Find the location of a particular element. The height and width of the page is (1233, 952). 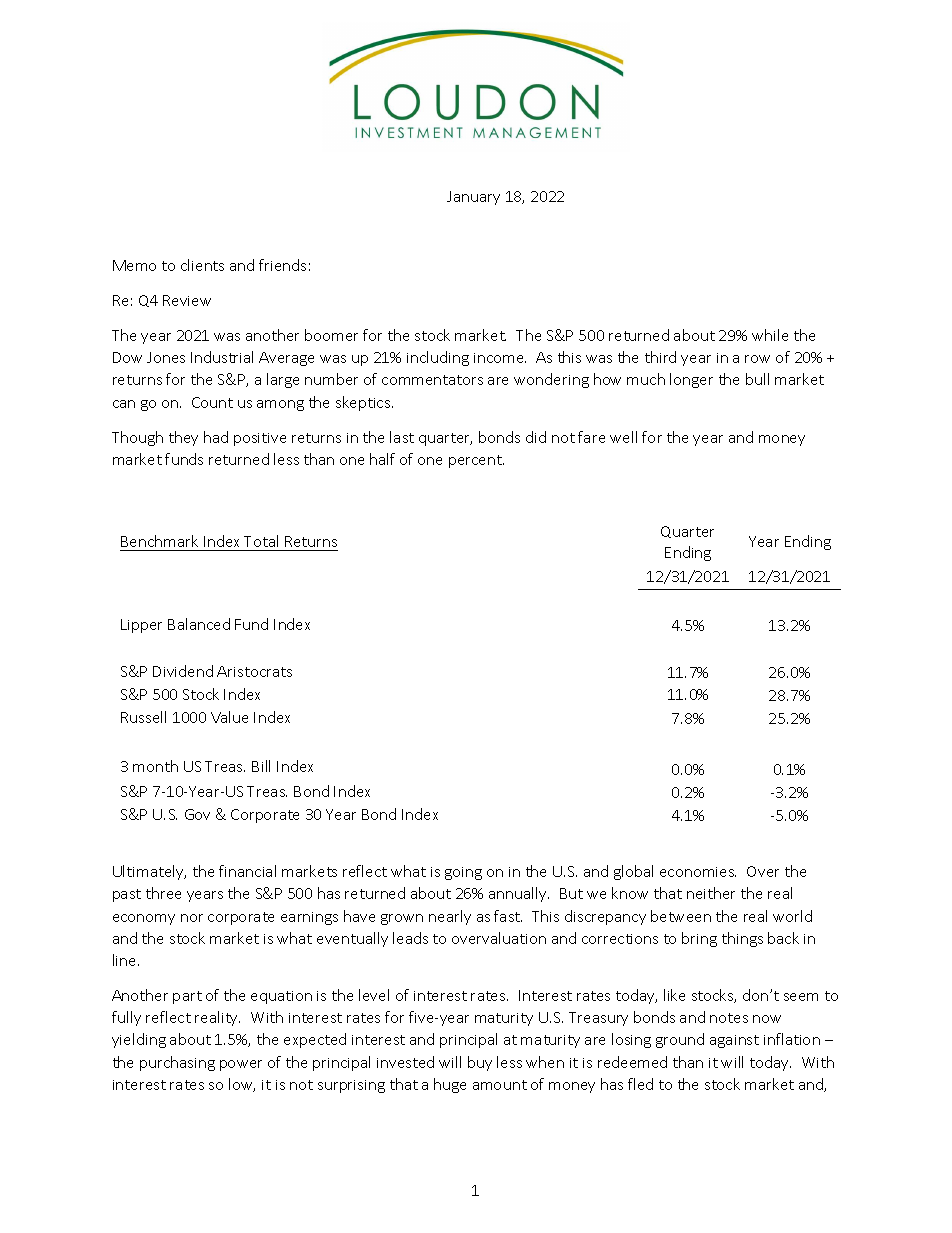

Balanced is located at coordinates (199, 624).
